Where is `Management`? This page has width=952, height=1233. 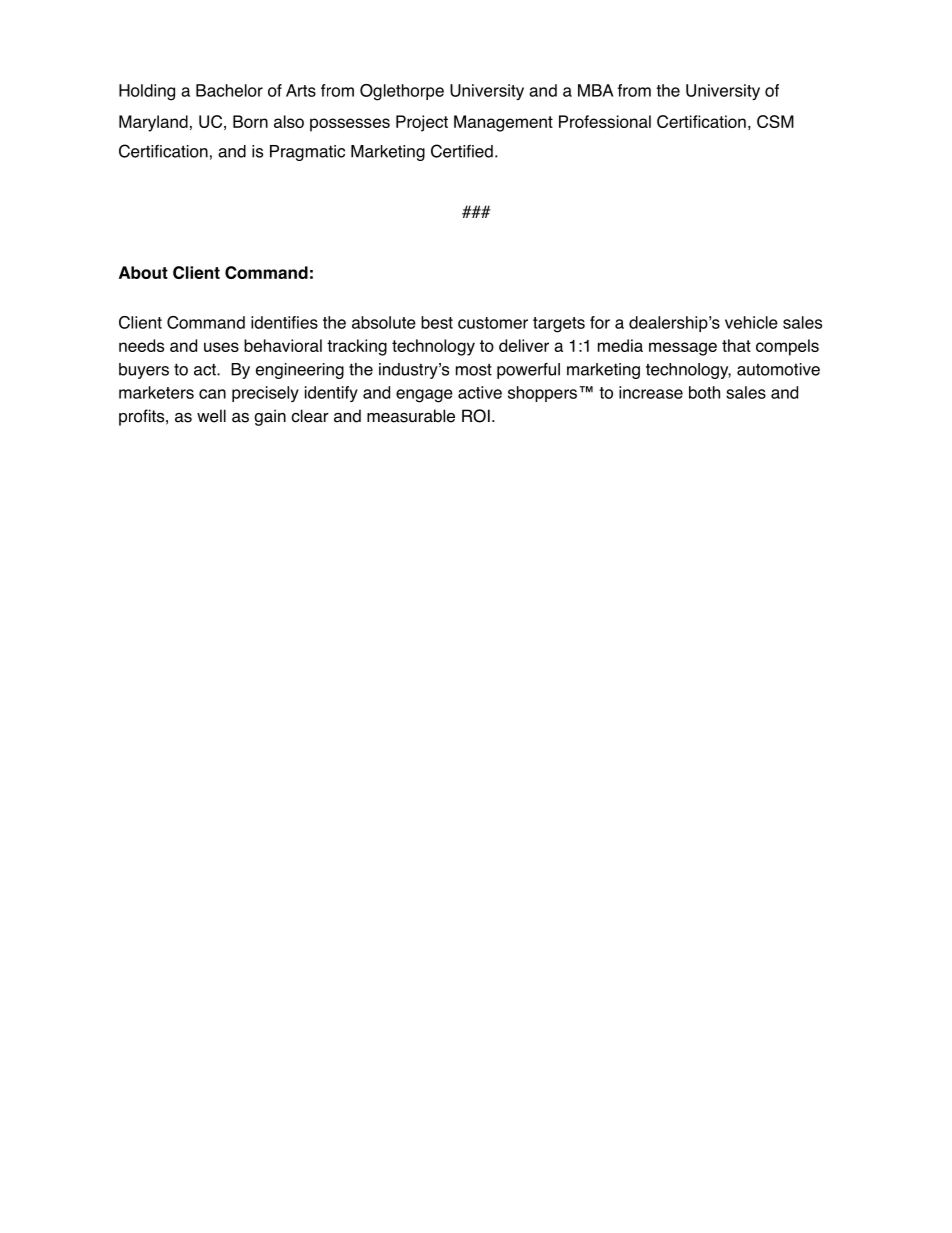 Management is located at coordinates (503, 123).
